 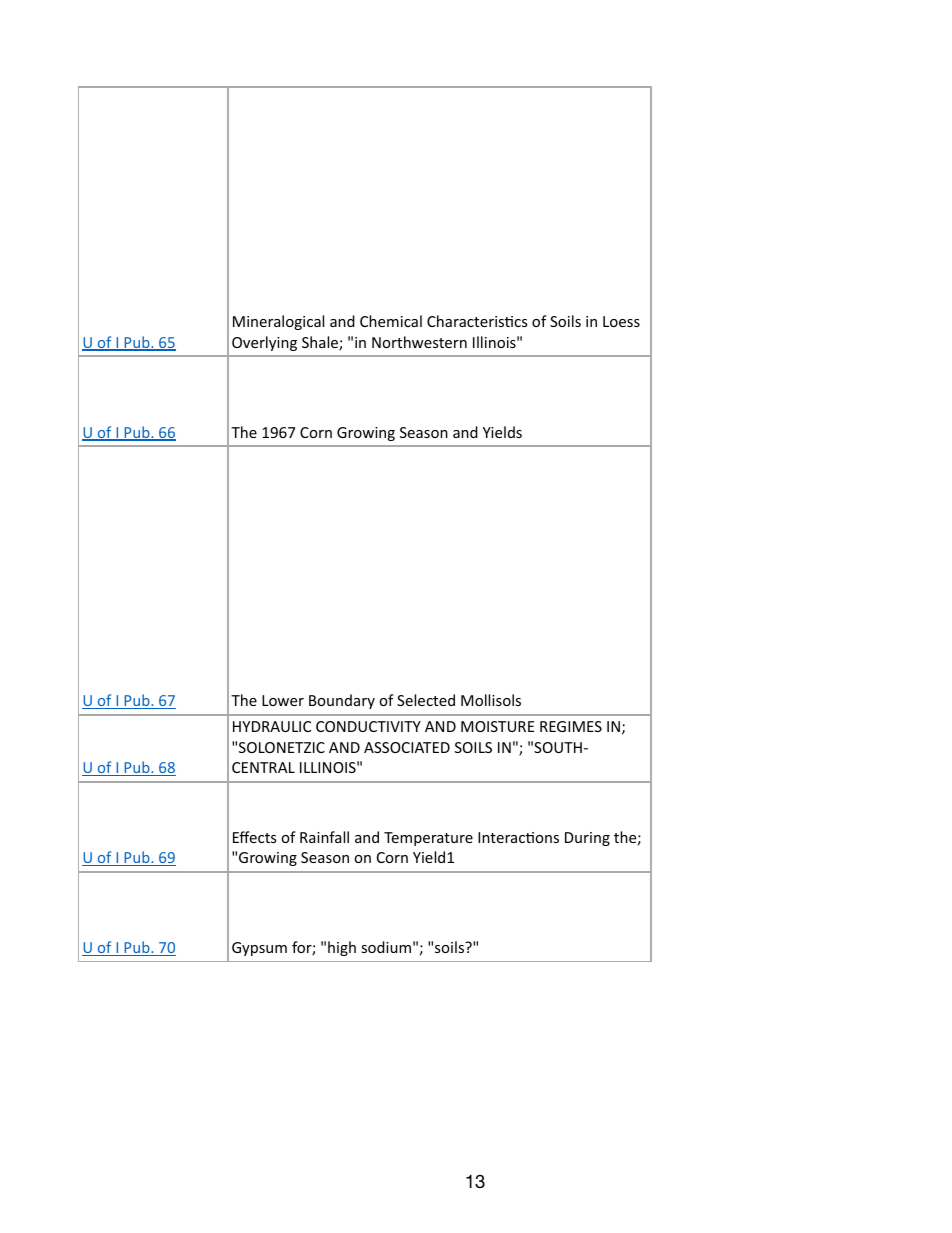 What do you see at coordinates (342, 948) in the image?
I see `high` at bounding box center [342, 948].
